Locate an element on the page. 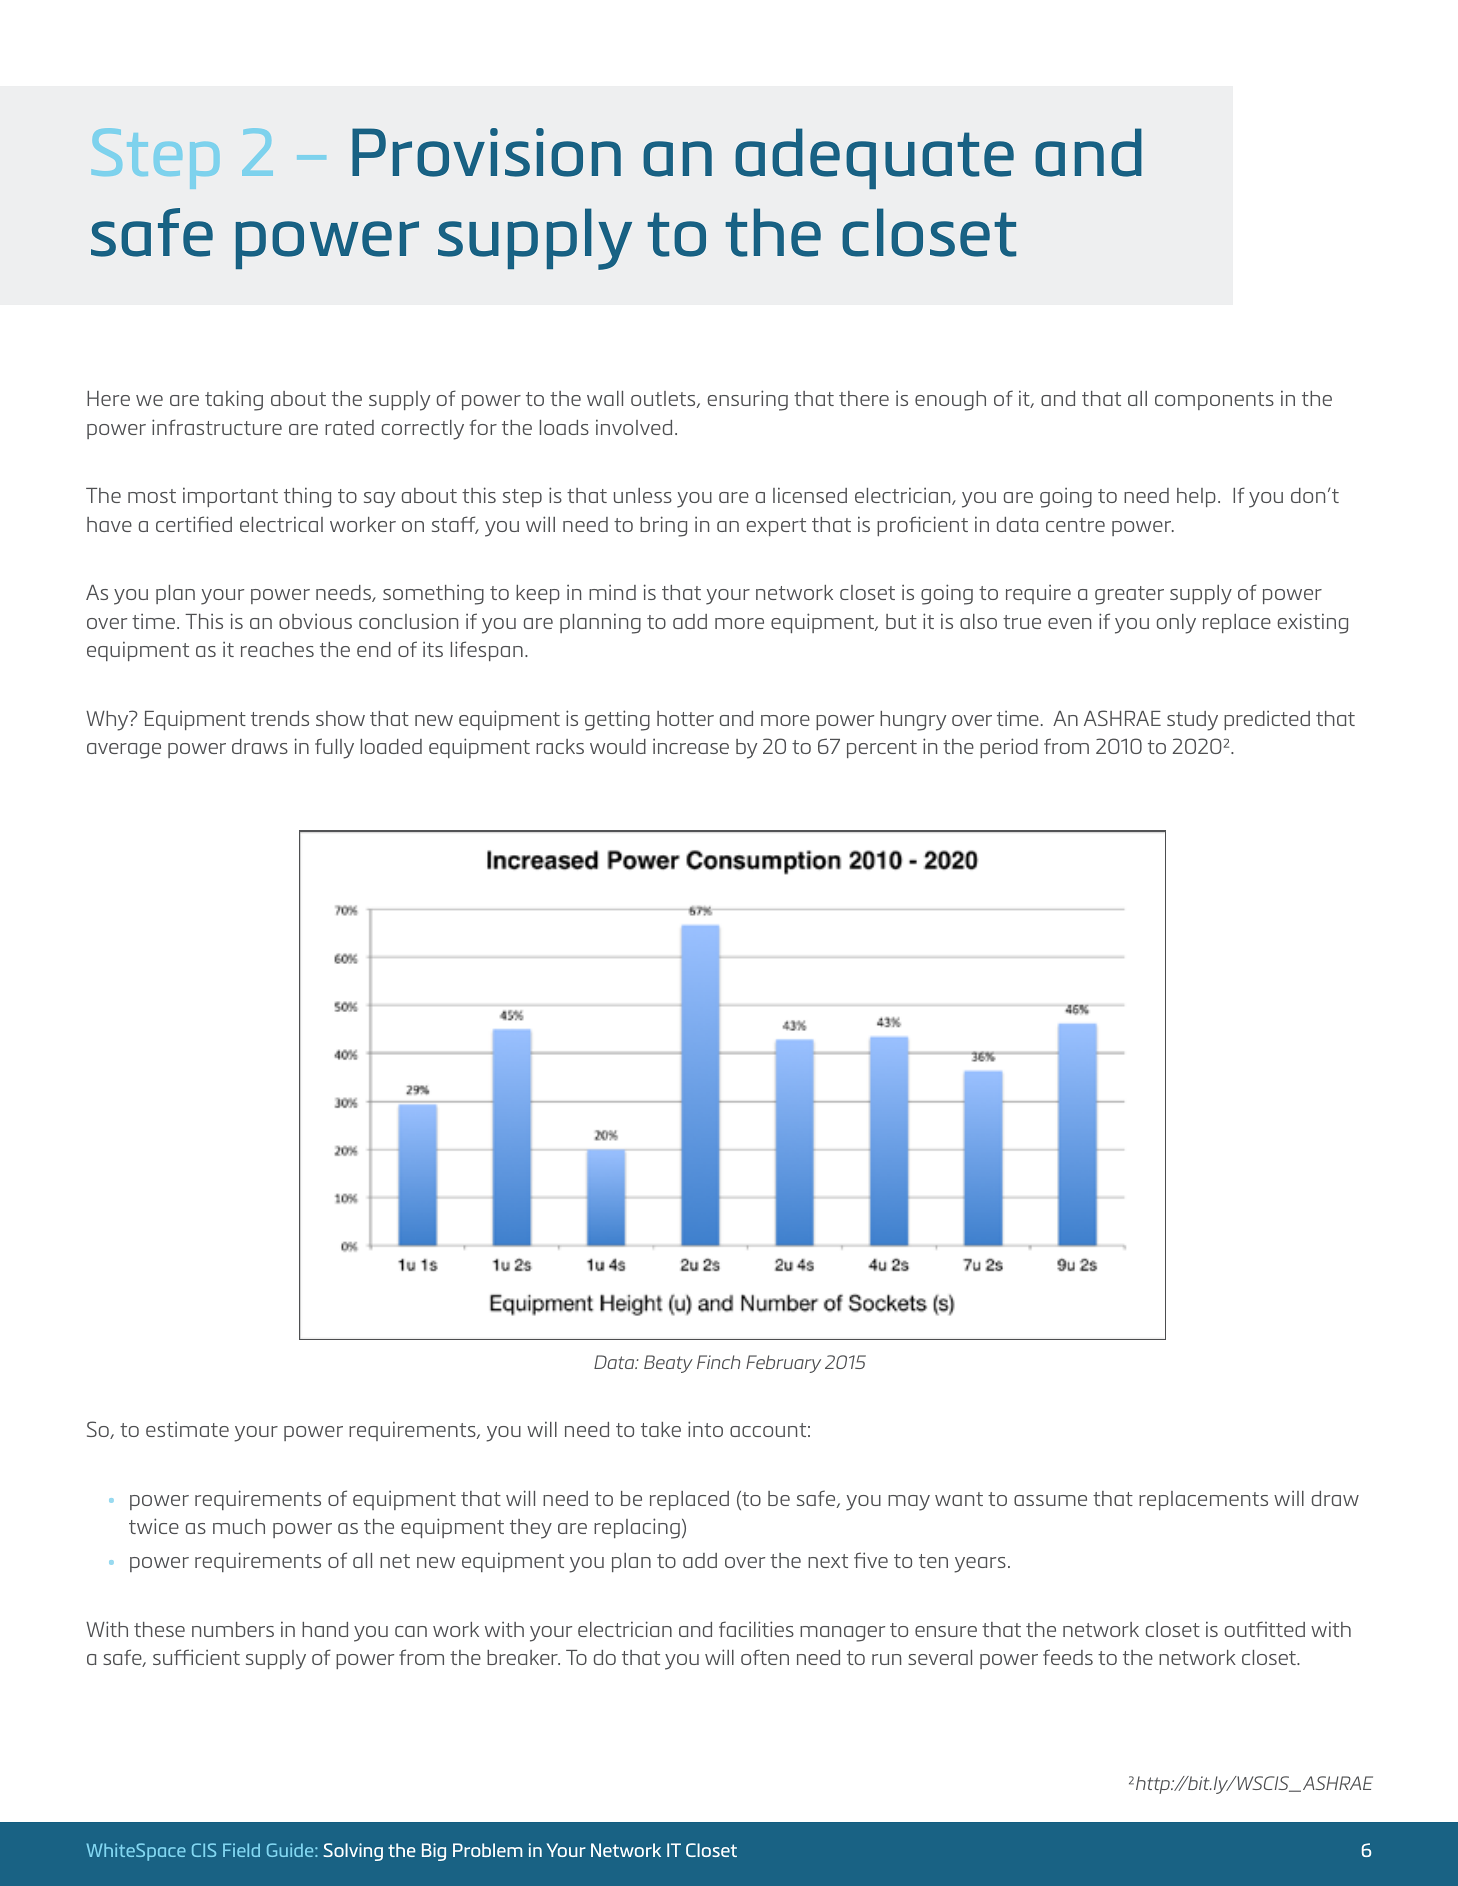 This document has width=1458, height=1886. components is located at coordinates (1214, 401).
